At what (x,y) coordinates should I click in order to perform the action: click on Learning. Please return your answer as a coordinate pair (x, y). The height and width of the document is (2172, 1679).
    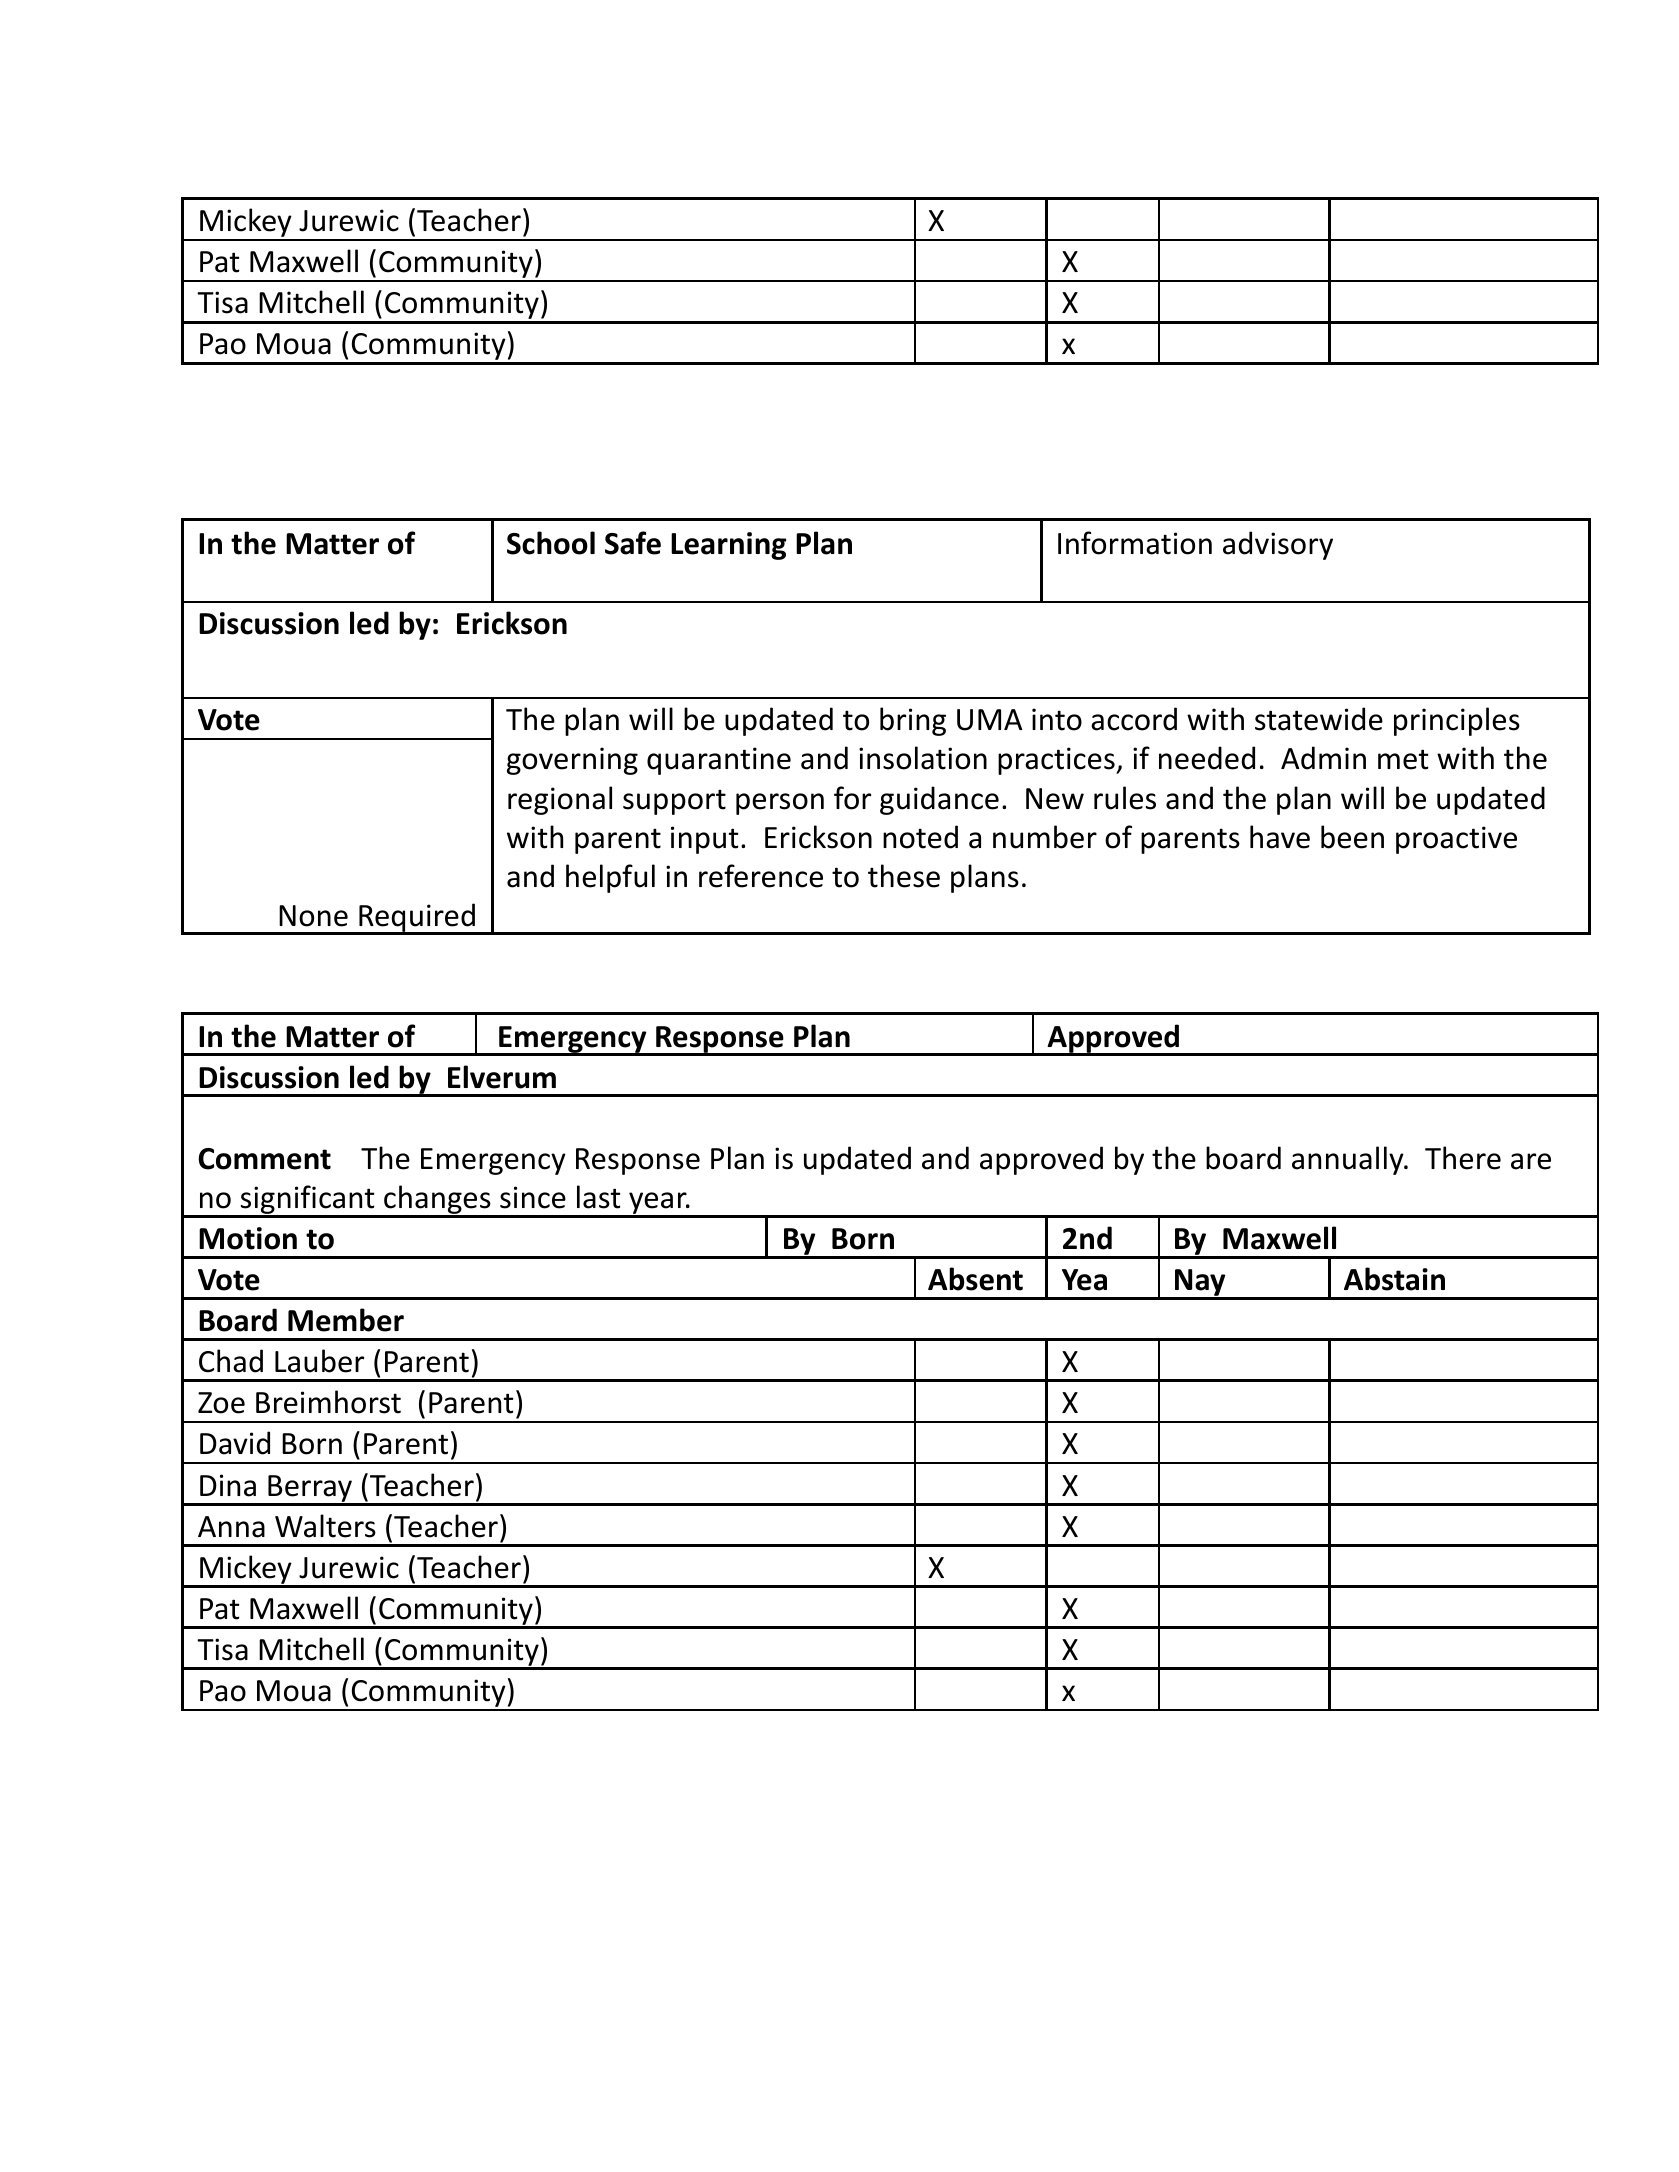
    Looking at the image, I should click on (728, 546).
